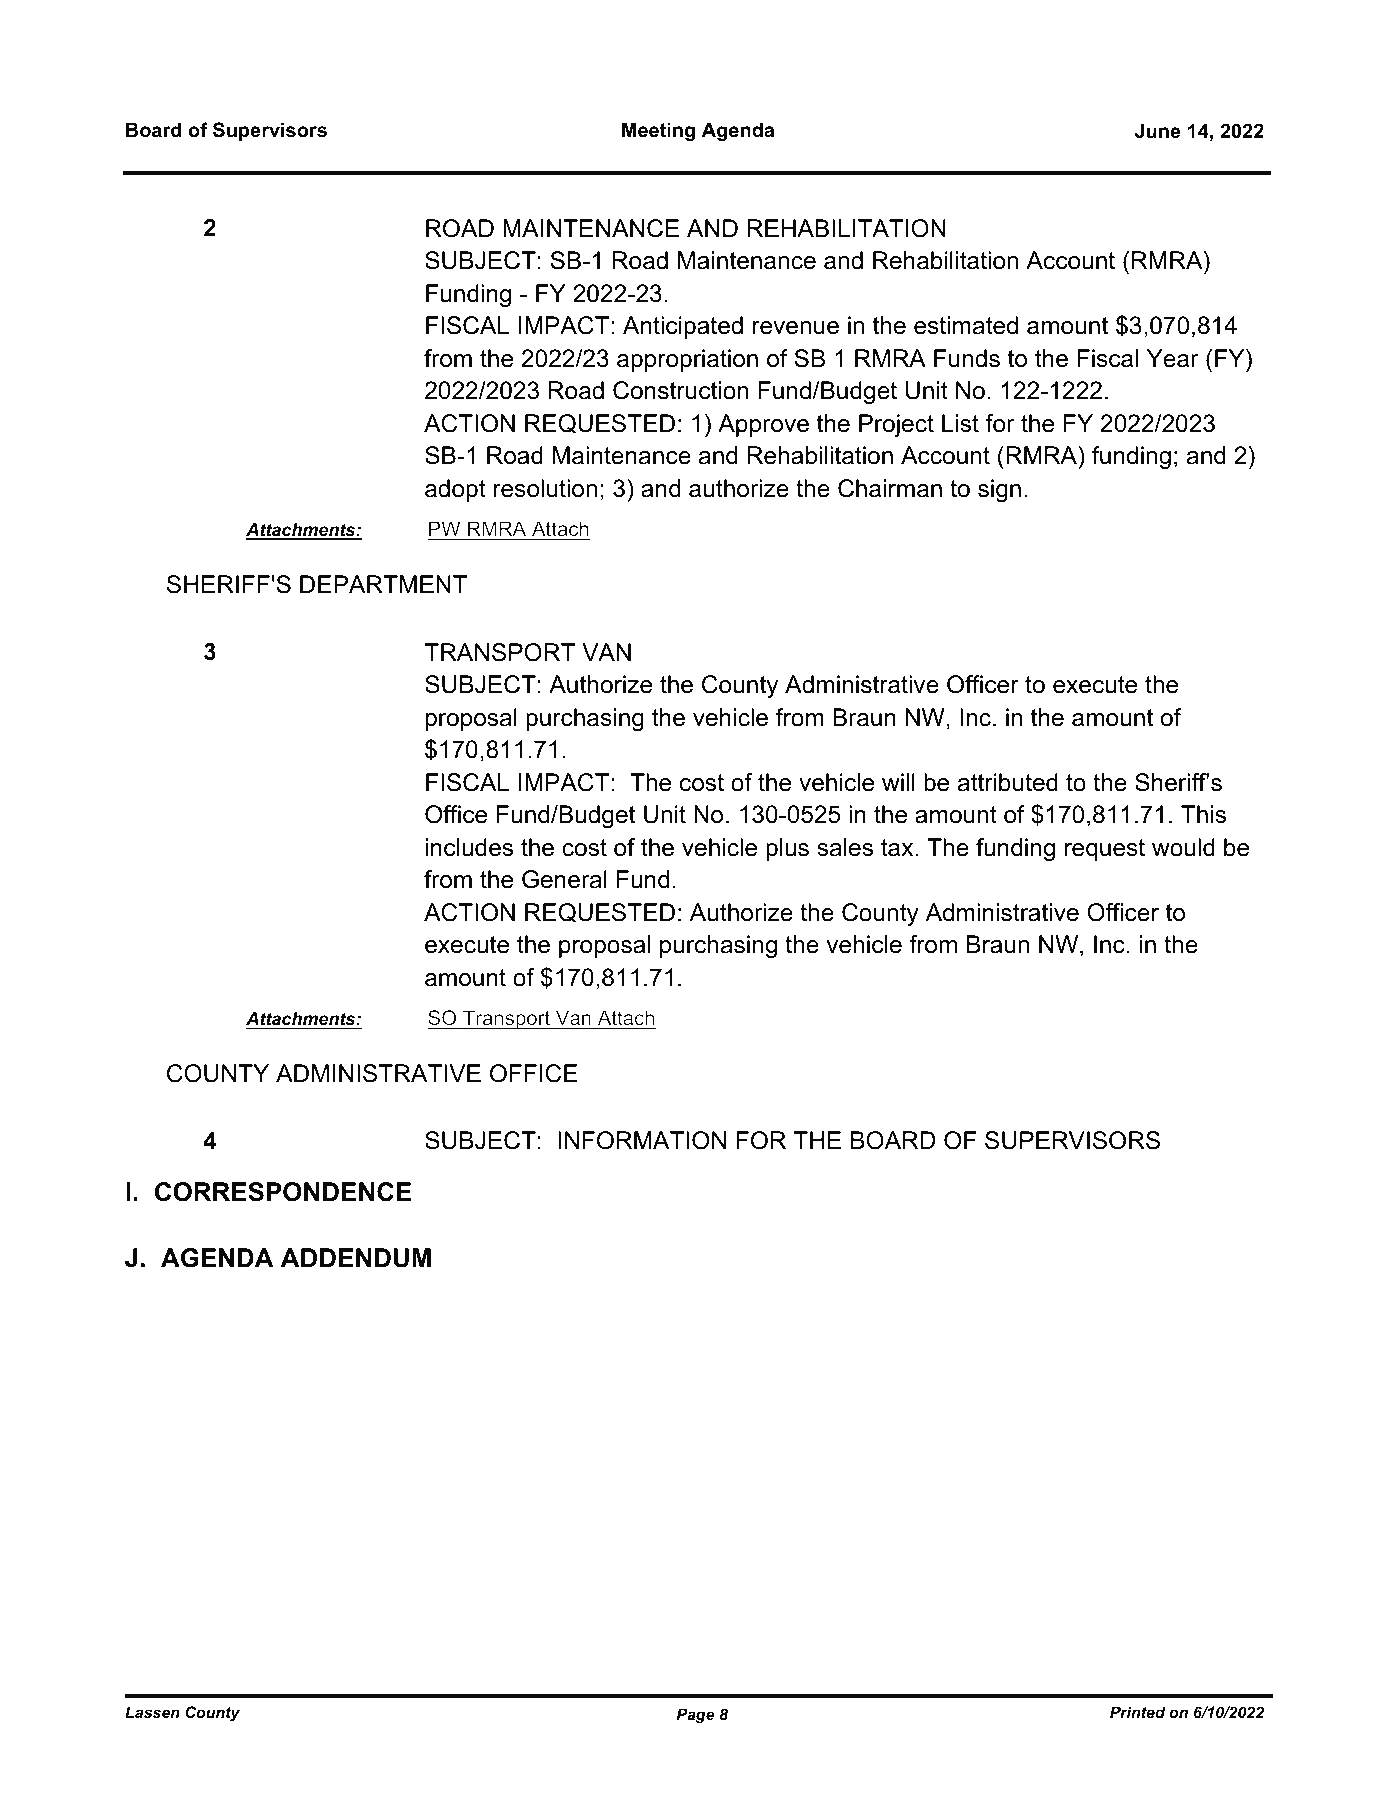 This image has width=1396, height=1807. I want to click on General, so click(564, 879).
